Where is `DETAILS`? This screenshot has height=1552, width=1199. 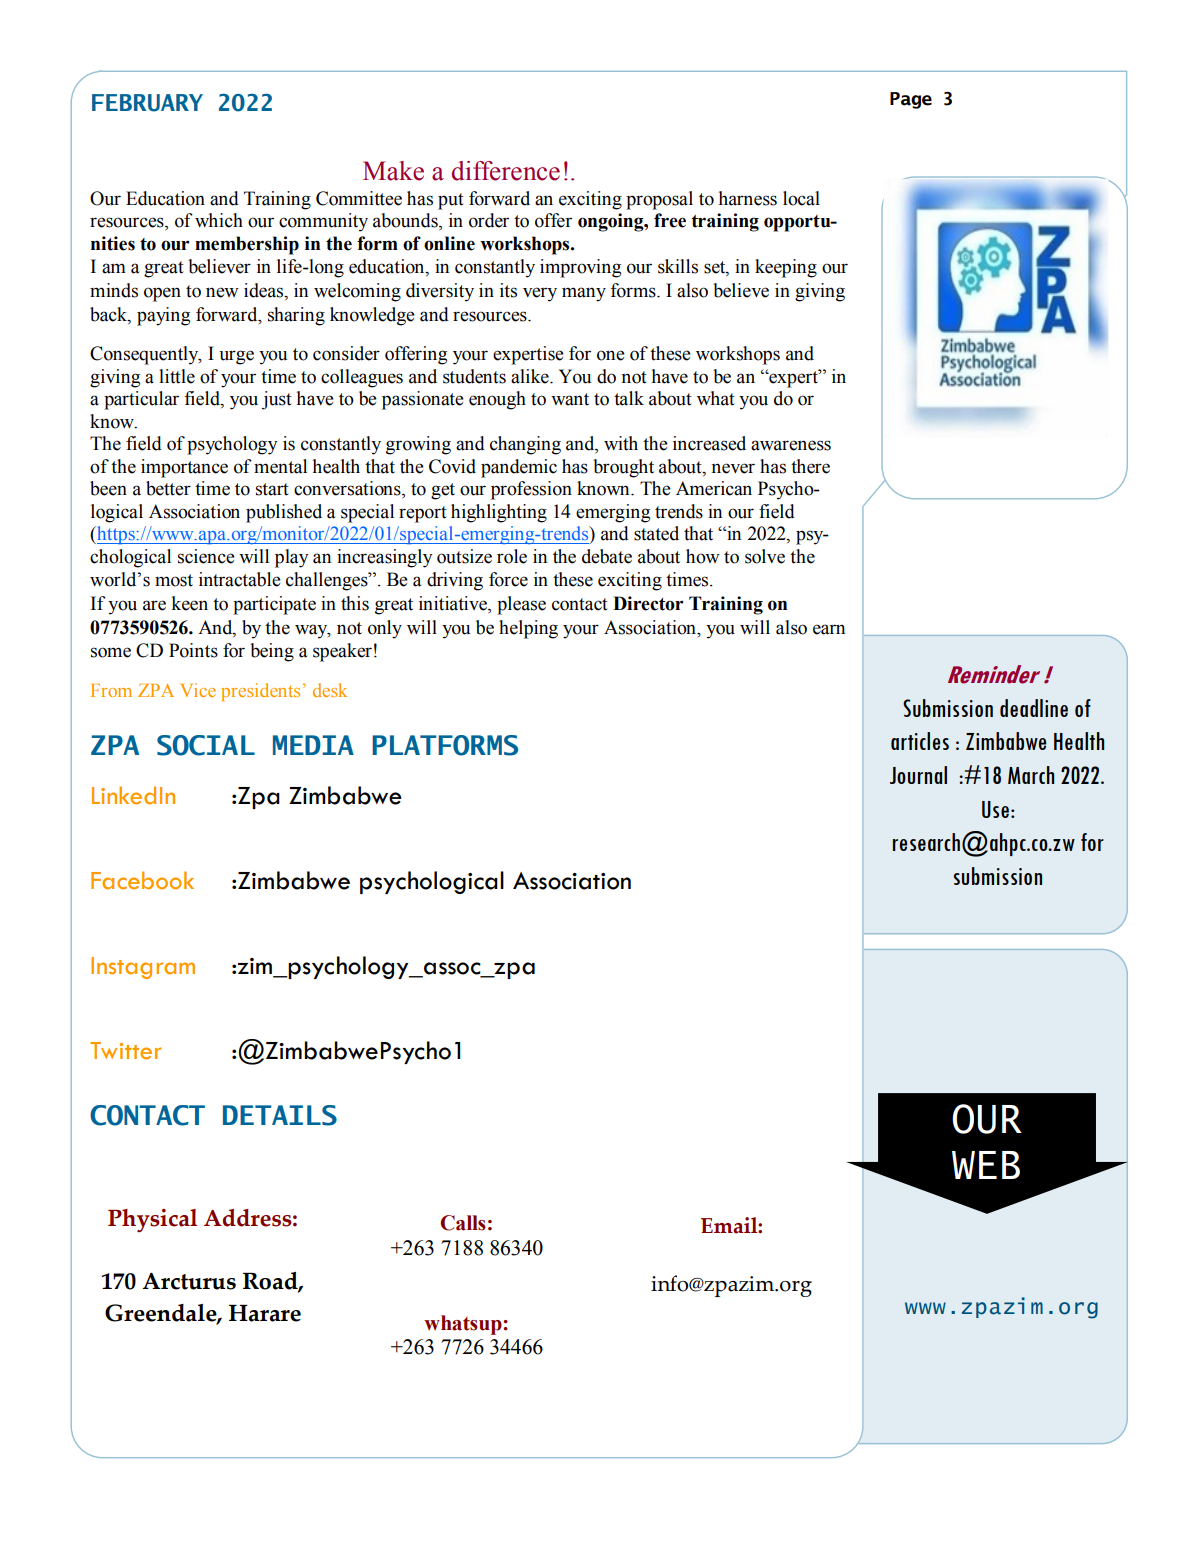 DETAILS is located at coordinates (280, 1115).
